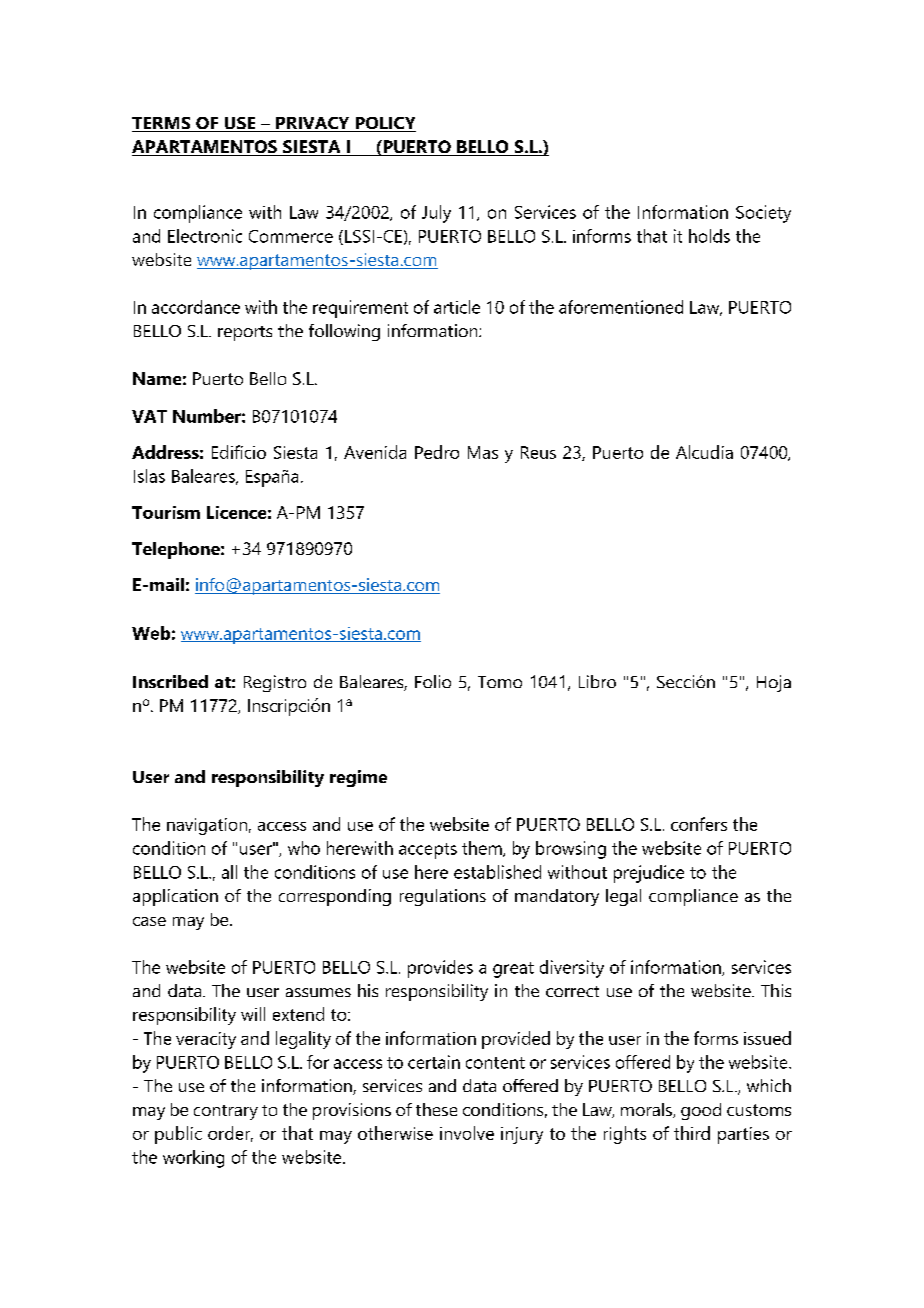 This image has height=1308, width=924. I want to click on aforementioned, so click(621, 307).
